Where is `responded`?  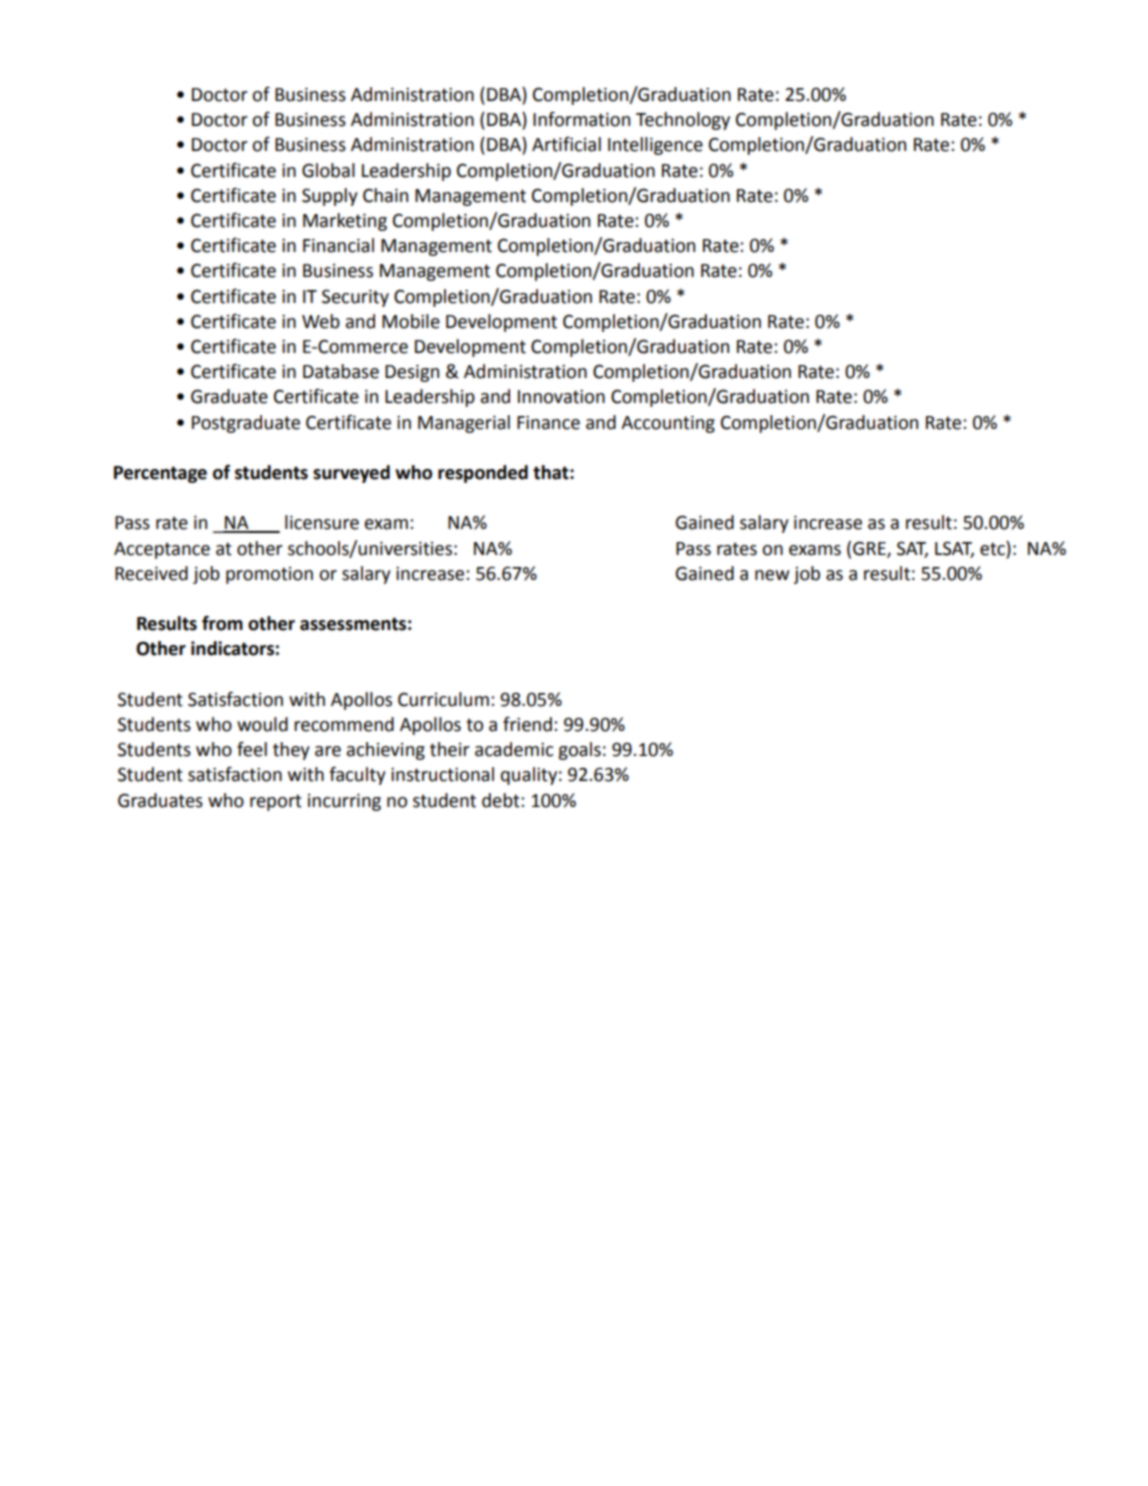
responded is located at coordinates (483, 474).
